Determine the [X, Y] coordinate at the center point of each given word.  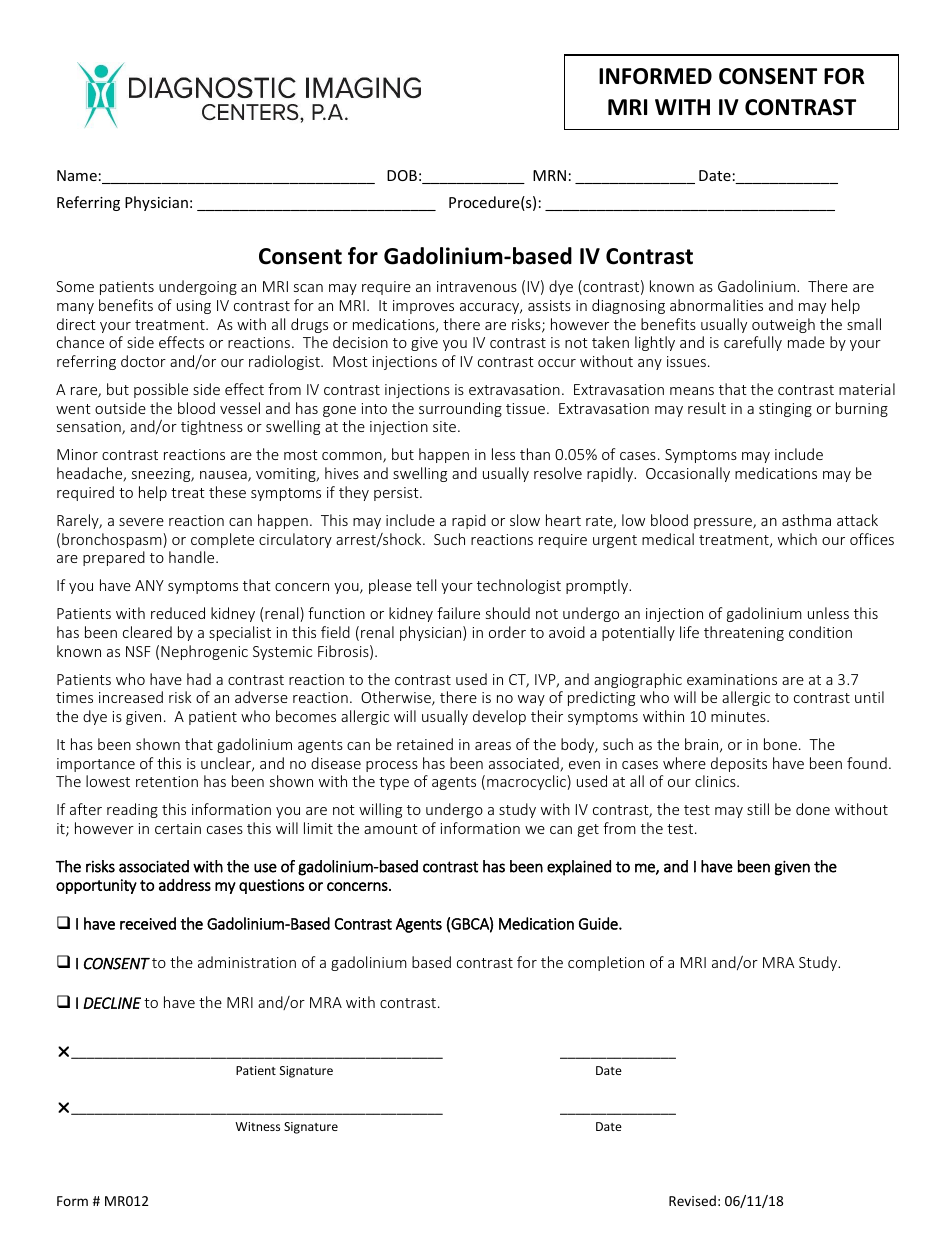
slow [525, 520]
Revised [692, 1200]
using [194, 307]
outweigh [783, 325]
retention [167, 781]
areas [493, 746]
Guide [599, 923]
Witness [257, 1126]
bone [782, 744]
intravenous [477, 286]
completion [606, 963]
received [148, 923]
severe [141, 522]
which [797, 539]
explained [579, 868]
